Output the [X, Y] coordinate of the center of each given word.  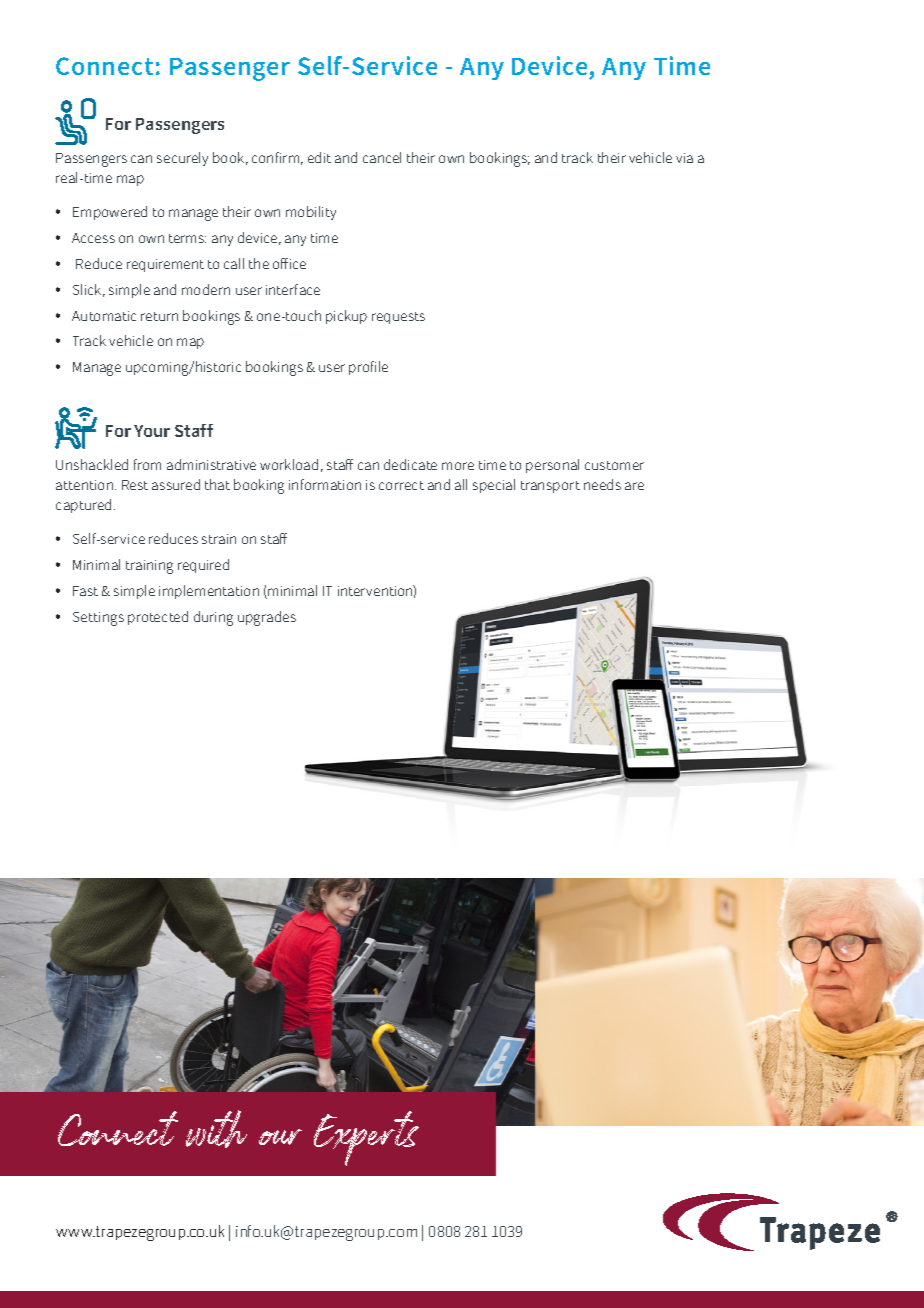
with [216, 1129]
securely [182, 159]
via [684, 158]
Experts [366, 1138]
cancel [382, 157]
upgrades [267, 618]
